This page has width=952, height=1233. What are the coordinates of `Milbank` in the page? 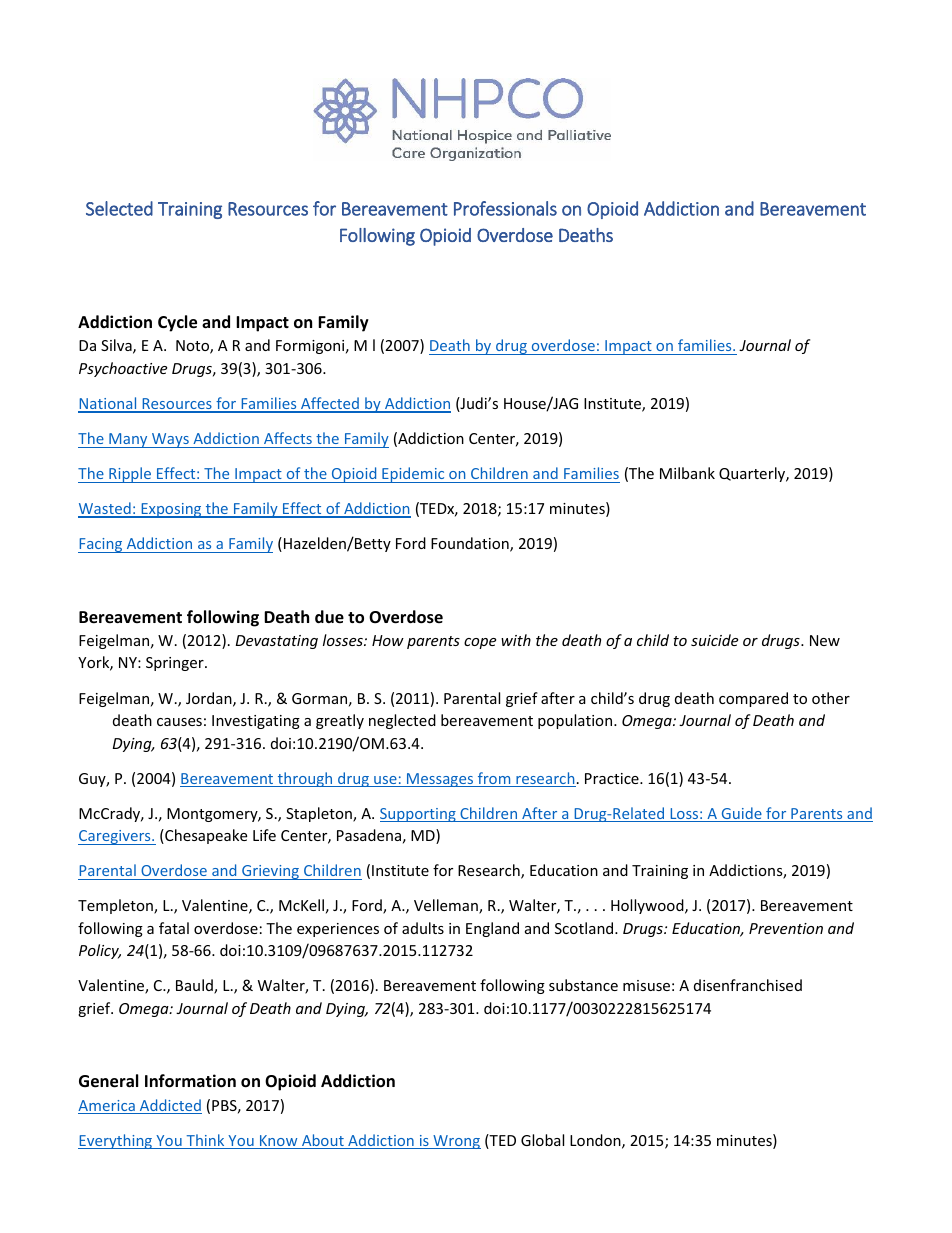 It's located at (687, 473).
